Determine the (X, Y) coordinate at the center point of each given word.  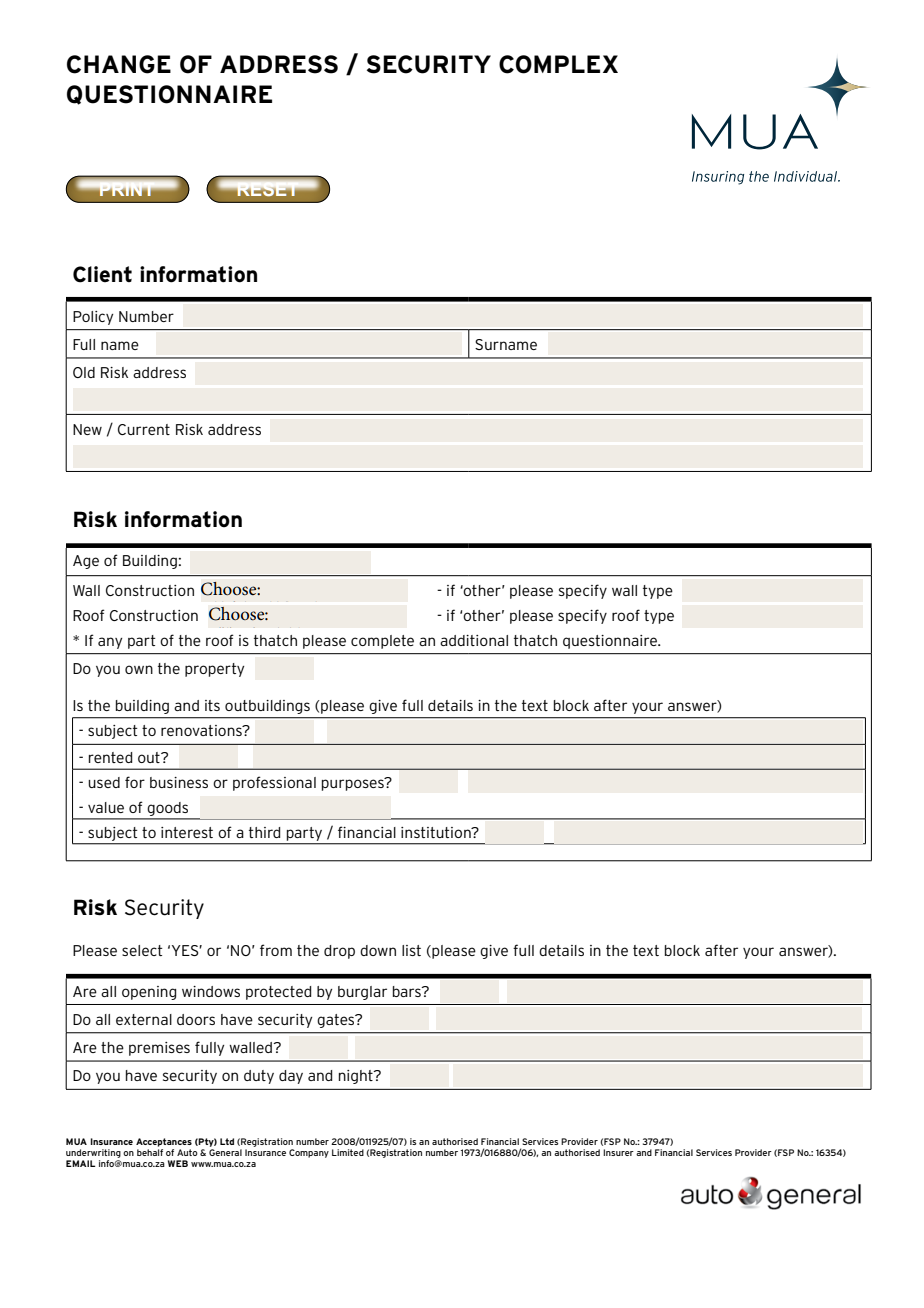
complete (382, 642)
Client (102, 274)
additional (474, 640)
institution (437, 832)
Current (144, 429)
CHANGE (119, 64)
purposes (354, 784)
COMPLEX (558, 64)
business (179, 782)
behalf (150, 1152)
